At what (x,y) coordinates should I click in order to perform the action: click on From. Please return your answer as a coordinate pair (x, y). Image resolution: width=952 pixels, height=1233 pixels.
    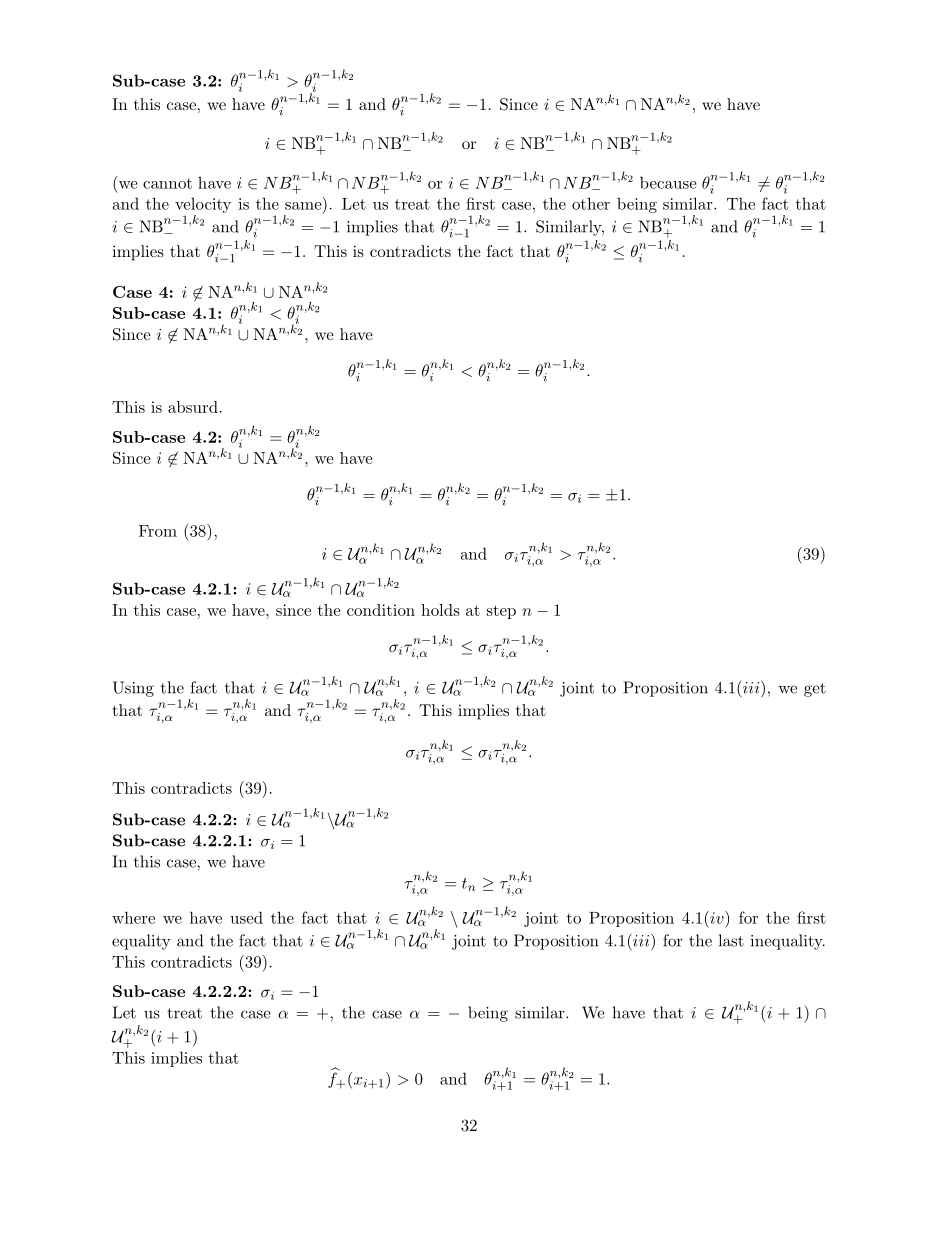
    Looking at the image, I should click on (158, 531).
